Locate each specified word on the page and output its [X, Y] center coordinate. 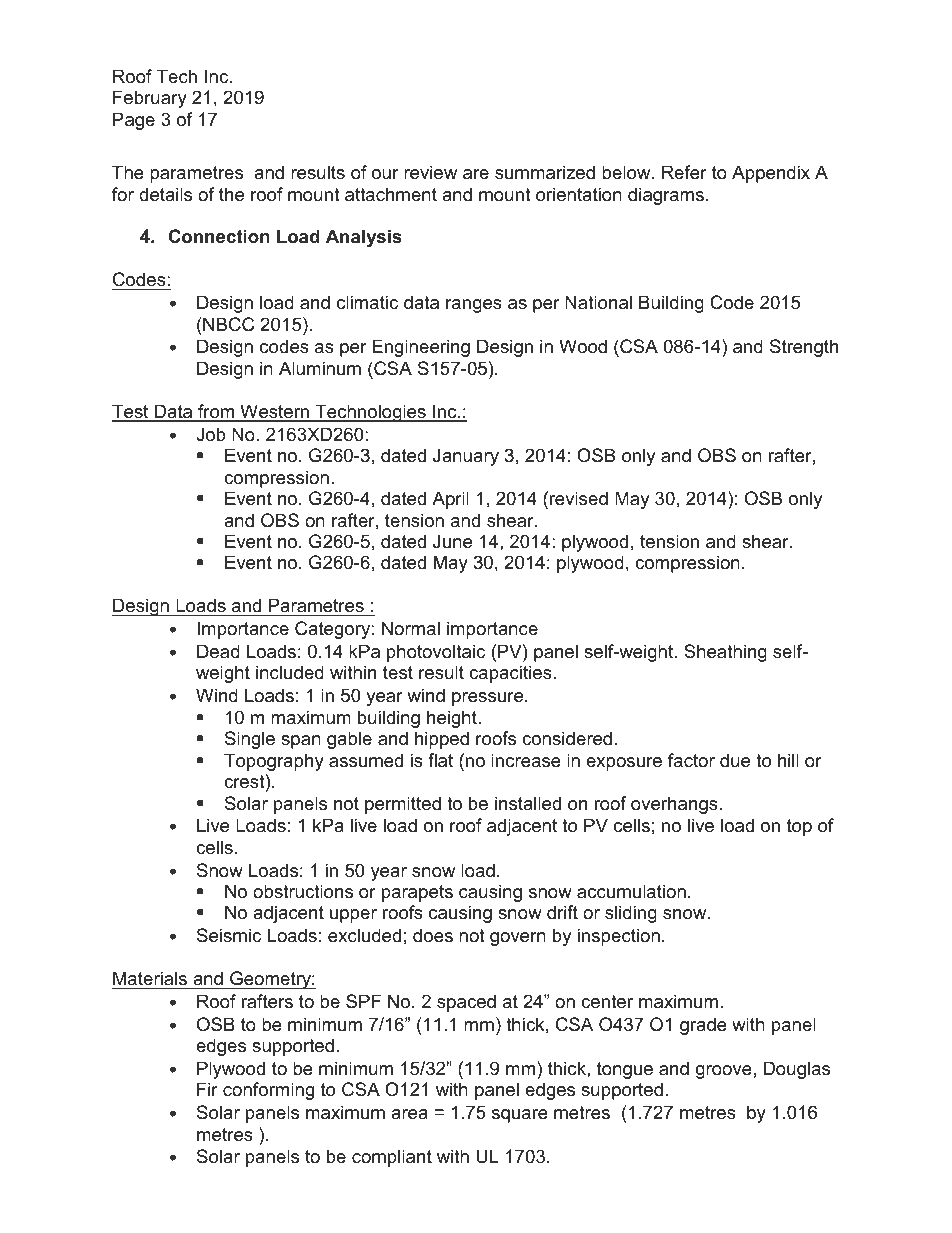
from [216, 412]
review [430, 172]
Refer [684, 172]
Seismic [229, 935]
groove [724, 1072]
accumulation [631, 891]
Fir [207, 1089]
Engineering [421, 348]
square [520, 1116]
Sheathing [725, 653]
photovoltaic [436, 653]
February [150, 99]
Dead [218, 651]
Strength [804, 348]
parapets [417, 893]
